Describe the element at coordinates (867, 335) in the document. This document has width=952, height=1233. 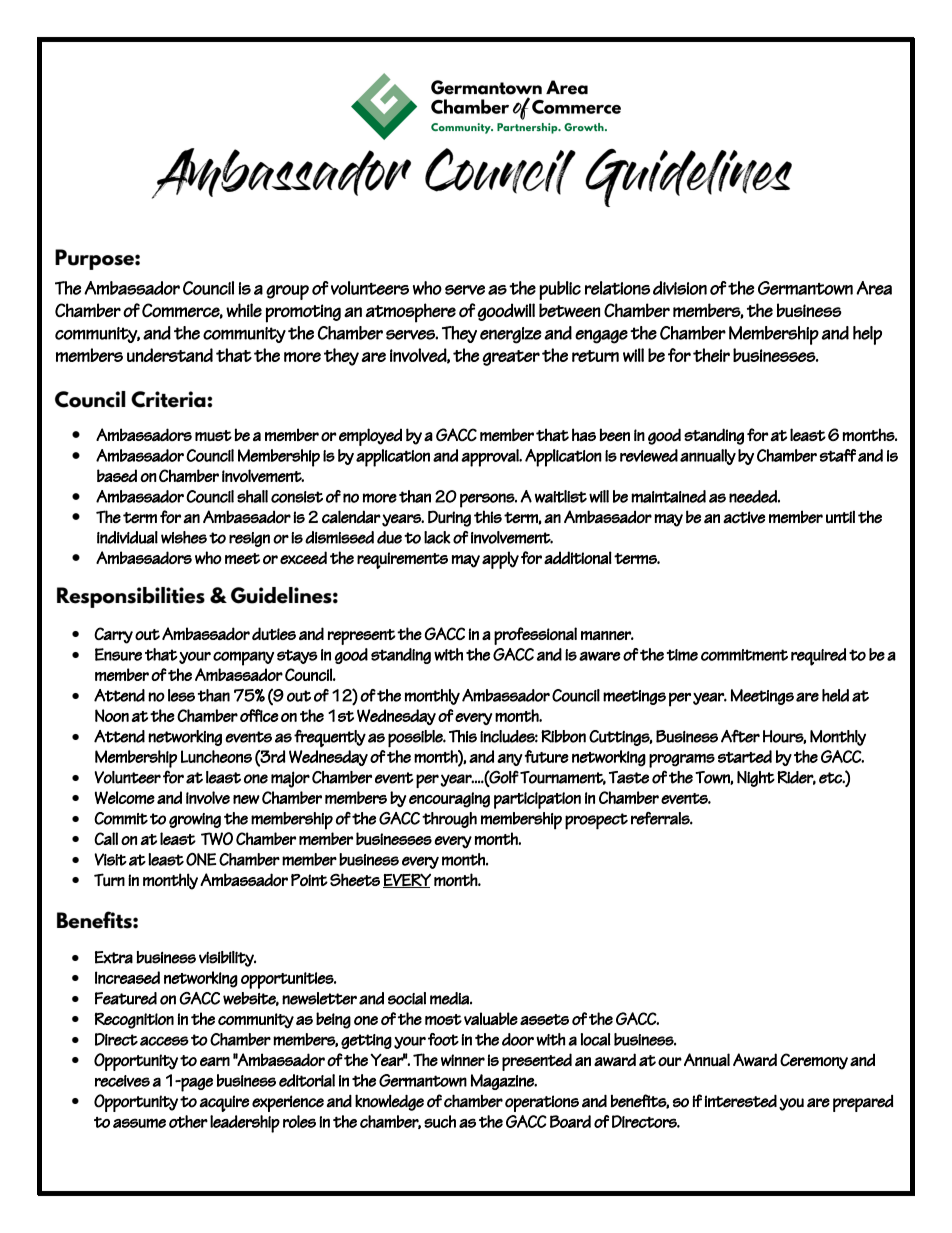
I see `help` at that location.
